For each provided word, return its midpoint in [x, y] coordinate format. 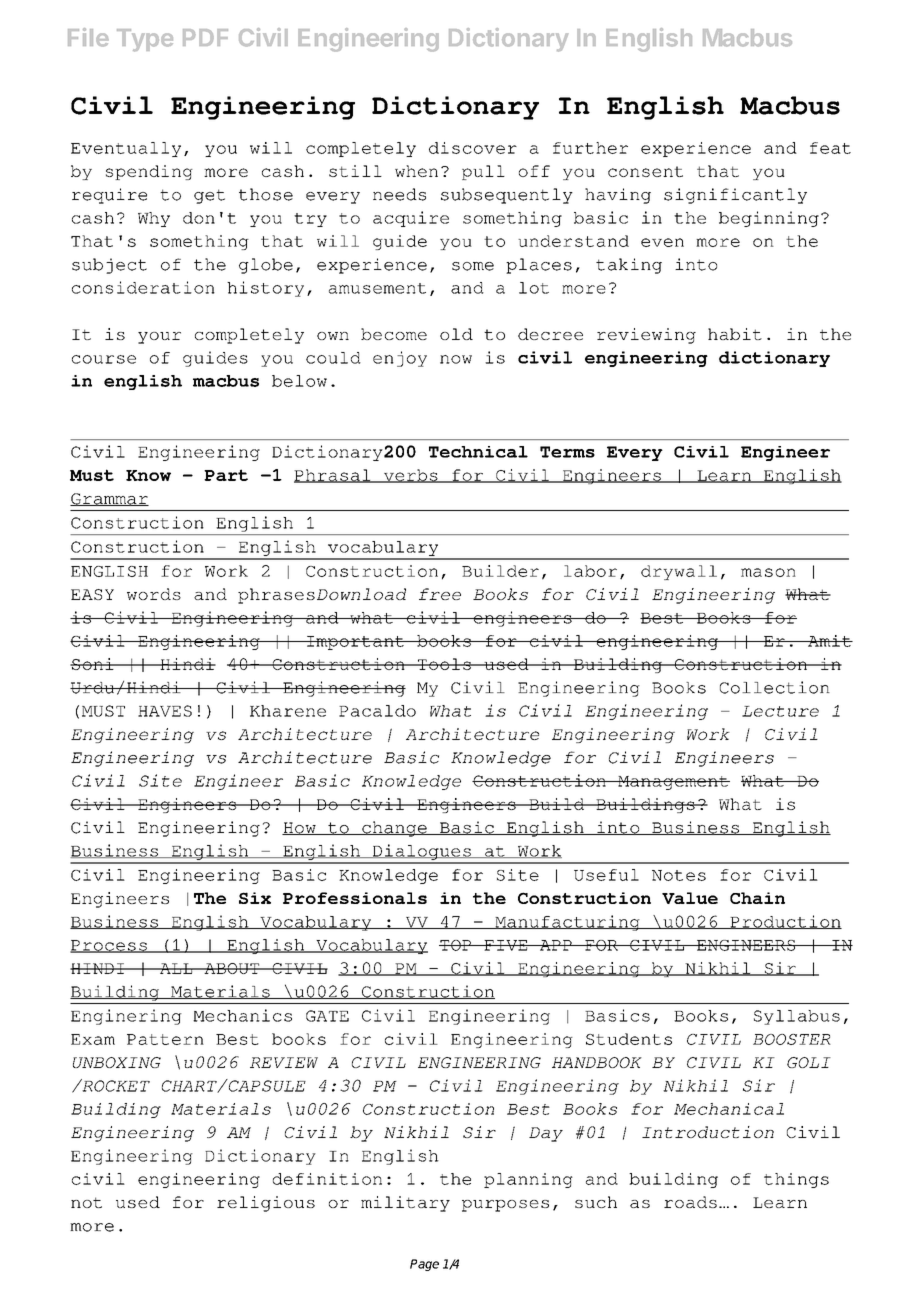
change [394, 829]
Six [255, 898]
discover [473, 148]
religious [266, 1204]
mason [768, 572]
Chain [757, 898]
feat [830, 148]
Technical [478, 452]
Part [226, 475]
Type [145, 40]
